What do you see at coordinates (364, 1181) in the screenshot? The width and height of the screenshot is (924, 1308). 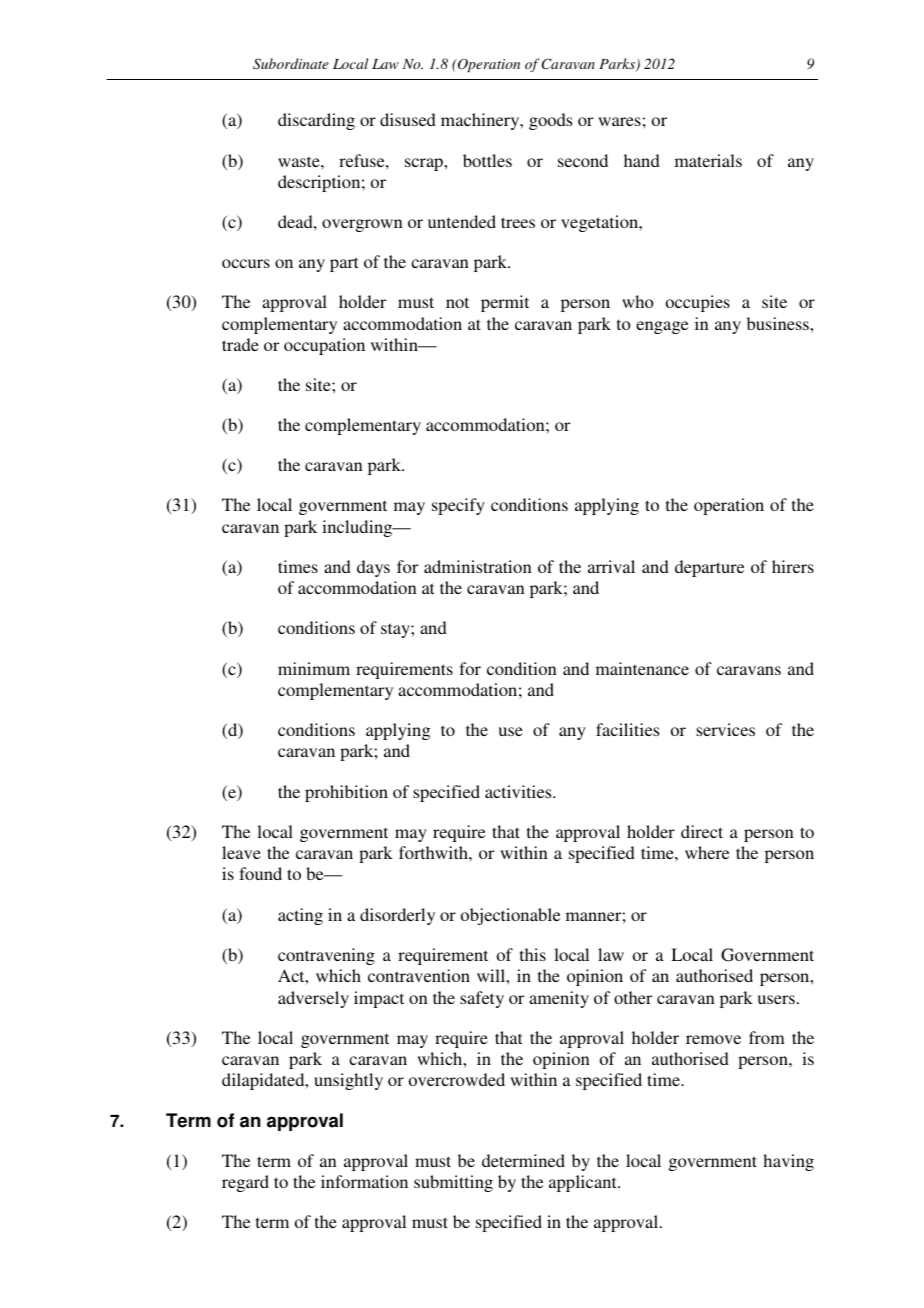 I see `information` at bounding box center [364, 1181].
